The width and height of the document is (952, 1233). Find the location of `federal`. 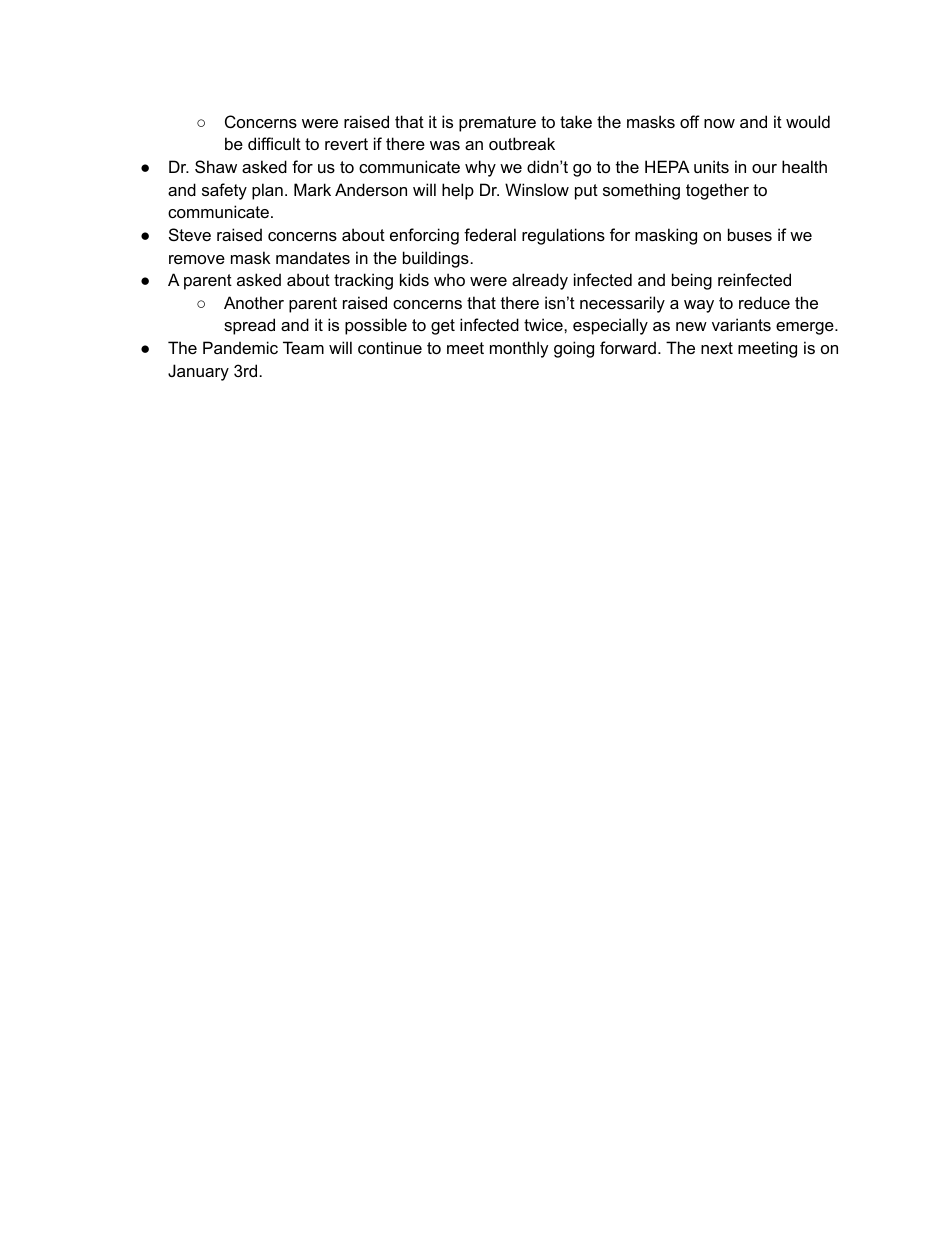

federal is located at coordinates (490, 234).
